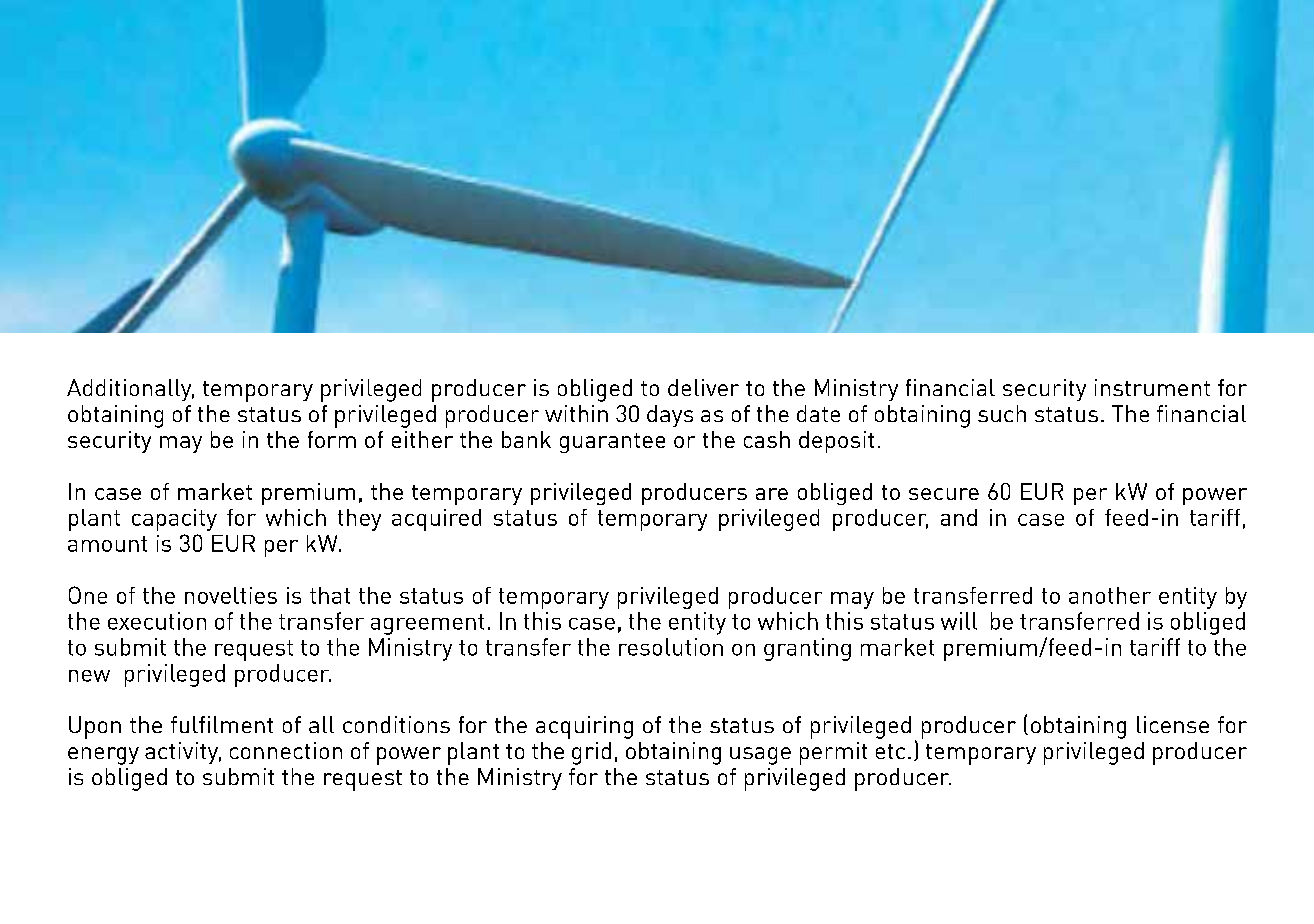  What do you see at coordinates (591, 753) in the screenshot?
I see `grid` at bounding box center [591, 753].
